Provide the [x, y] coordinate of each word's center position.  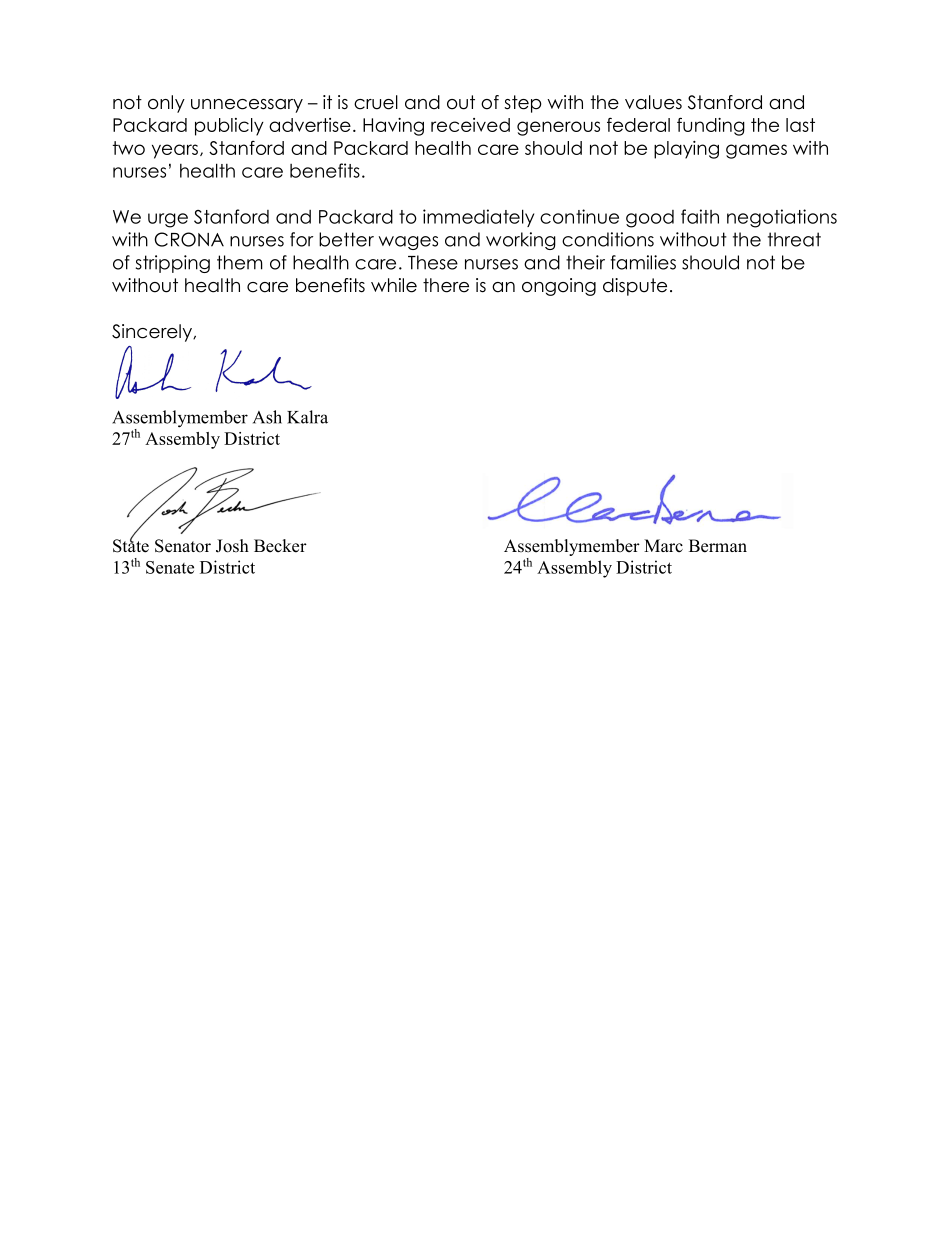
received [470, 125]
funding [711, 126]
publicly [229, 127]
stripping [173, 264]
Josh [232, 546]
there [446, 285]
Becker [280, 546]
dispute [635, 287]
